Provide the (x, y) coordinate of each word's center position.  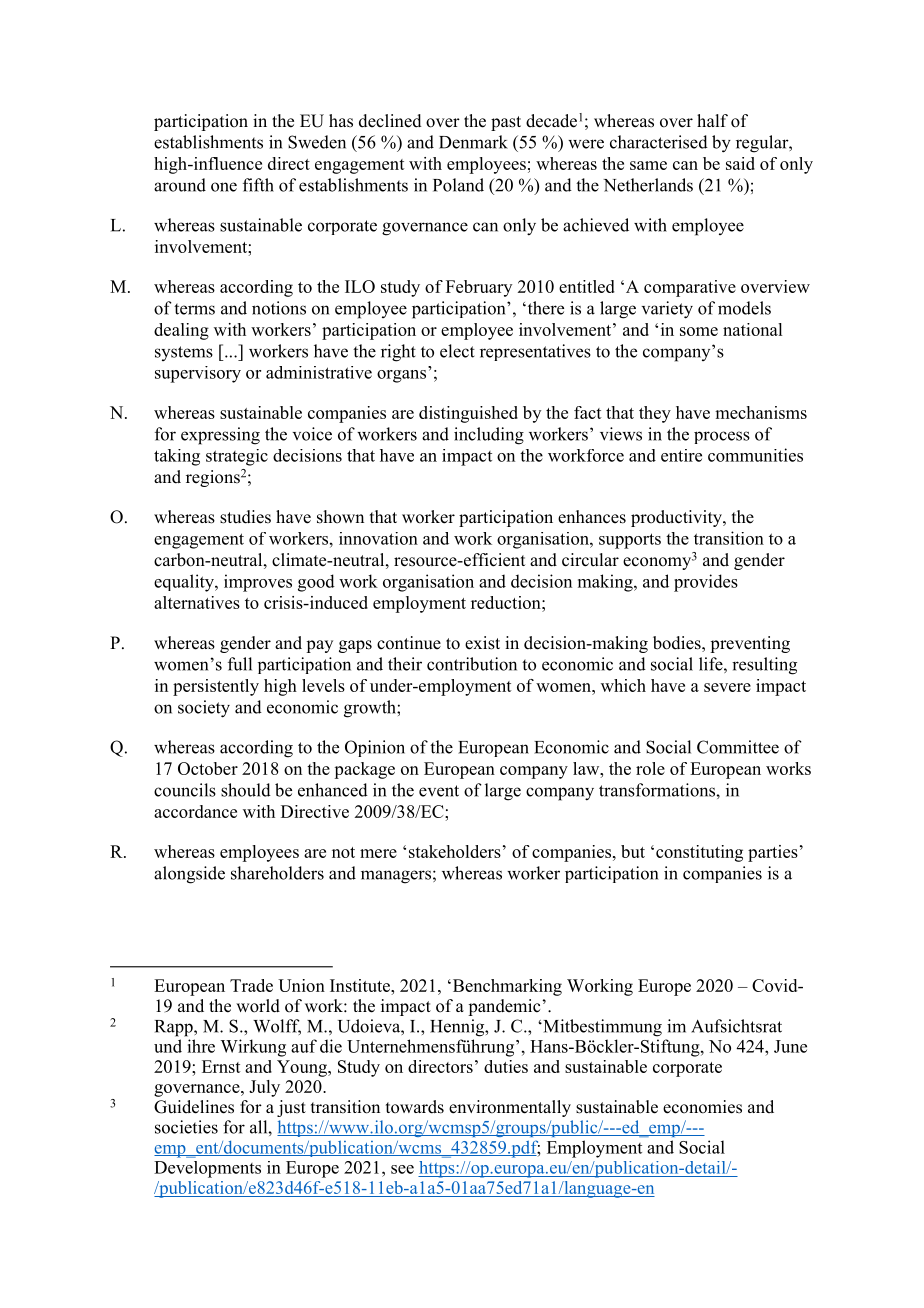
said (740, 163)
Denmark (473, 142)
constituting (699, 853)
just (291, 1108)
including (489, 436)
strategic (237, 457)
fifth (258, 185)
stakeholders (455, 851)
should (246, 790)
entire (681, 455)
